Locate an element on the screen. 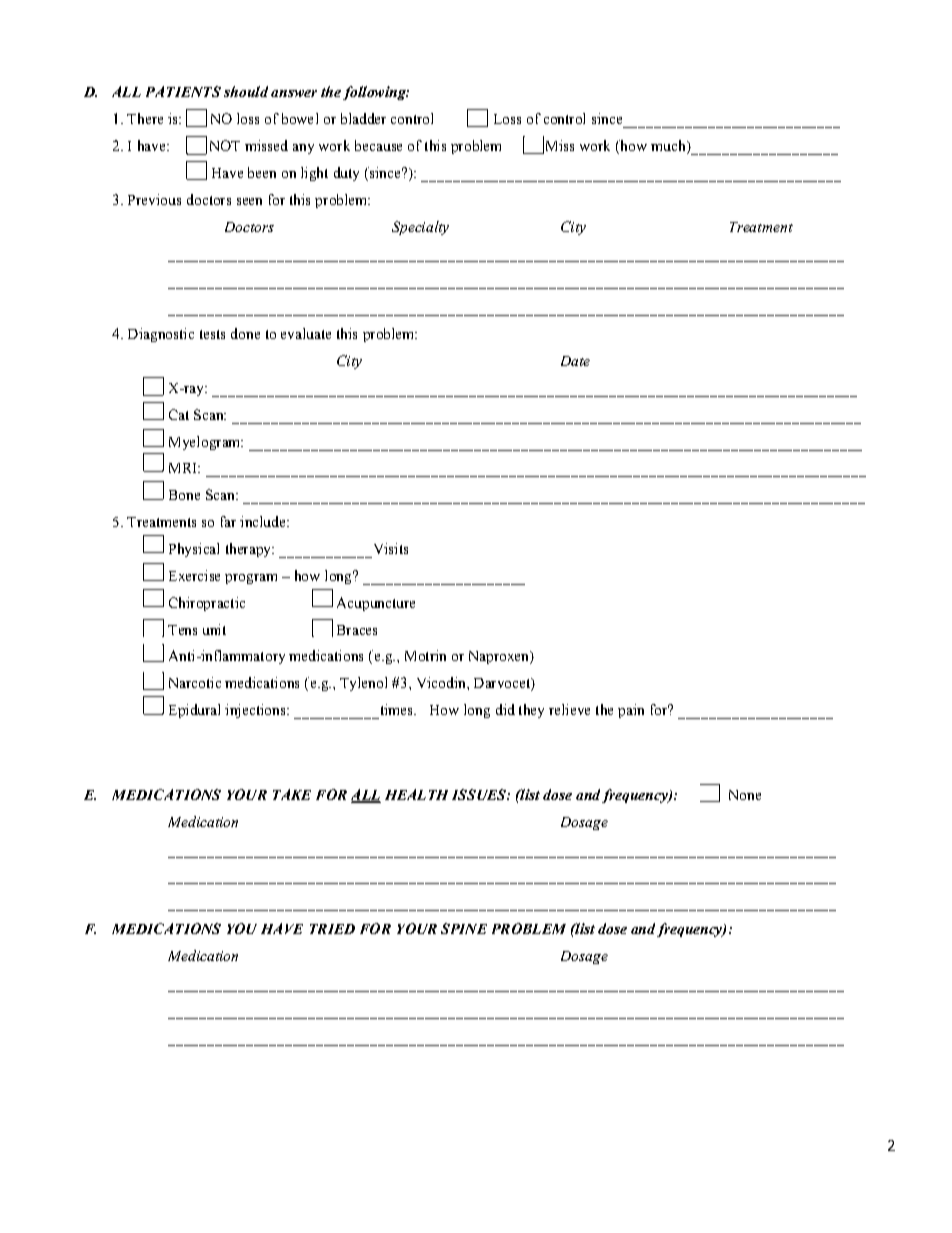 This screenshot has width=952, height=1233. Date is located at coordinates (575, 361).
